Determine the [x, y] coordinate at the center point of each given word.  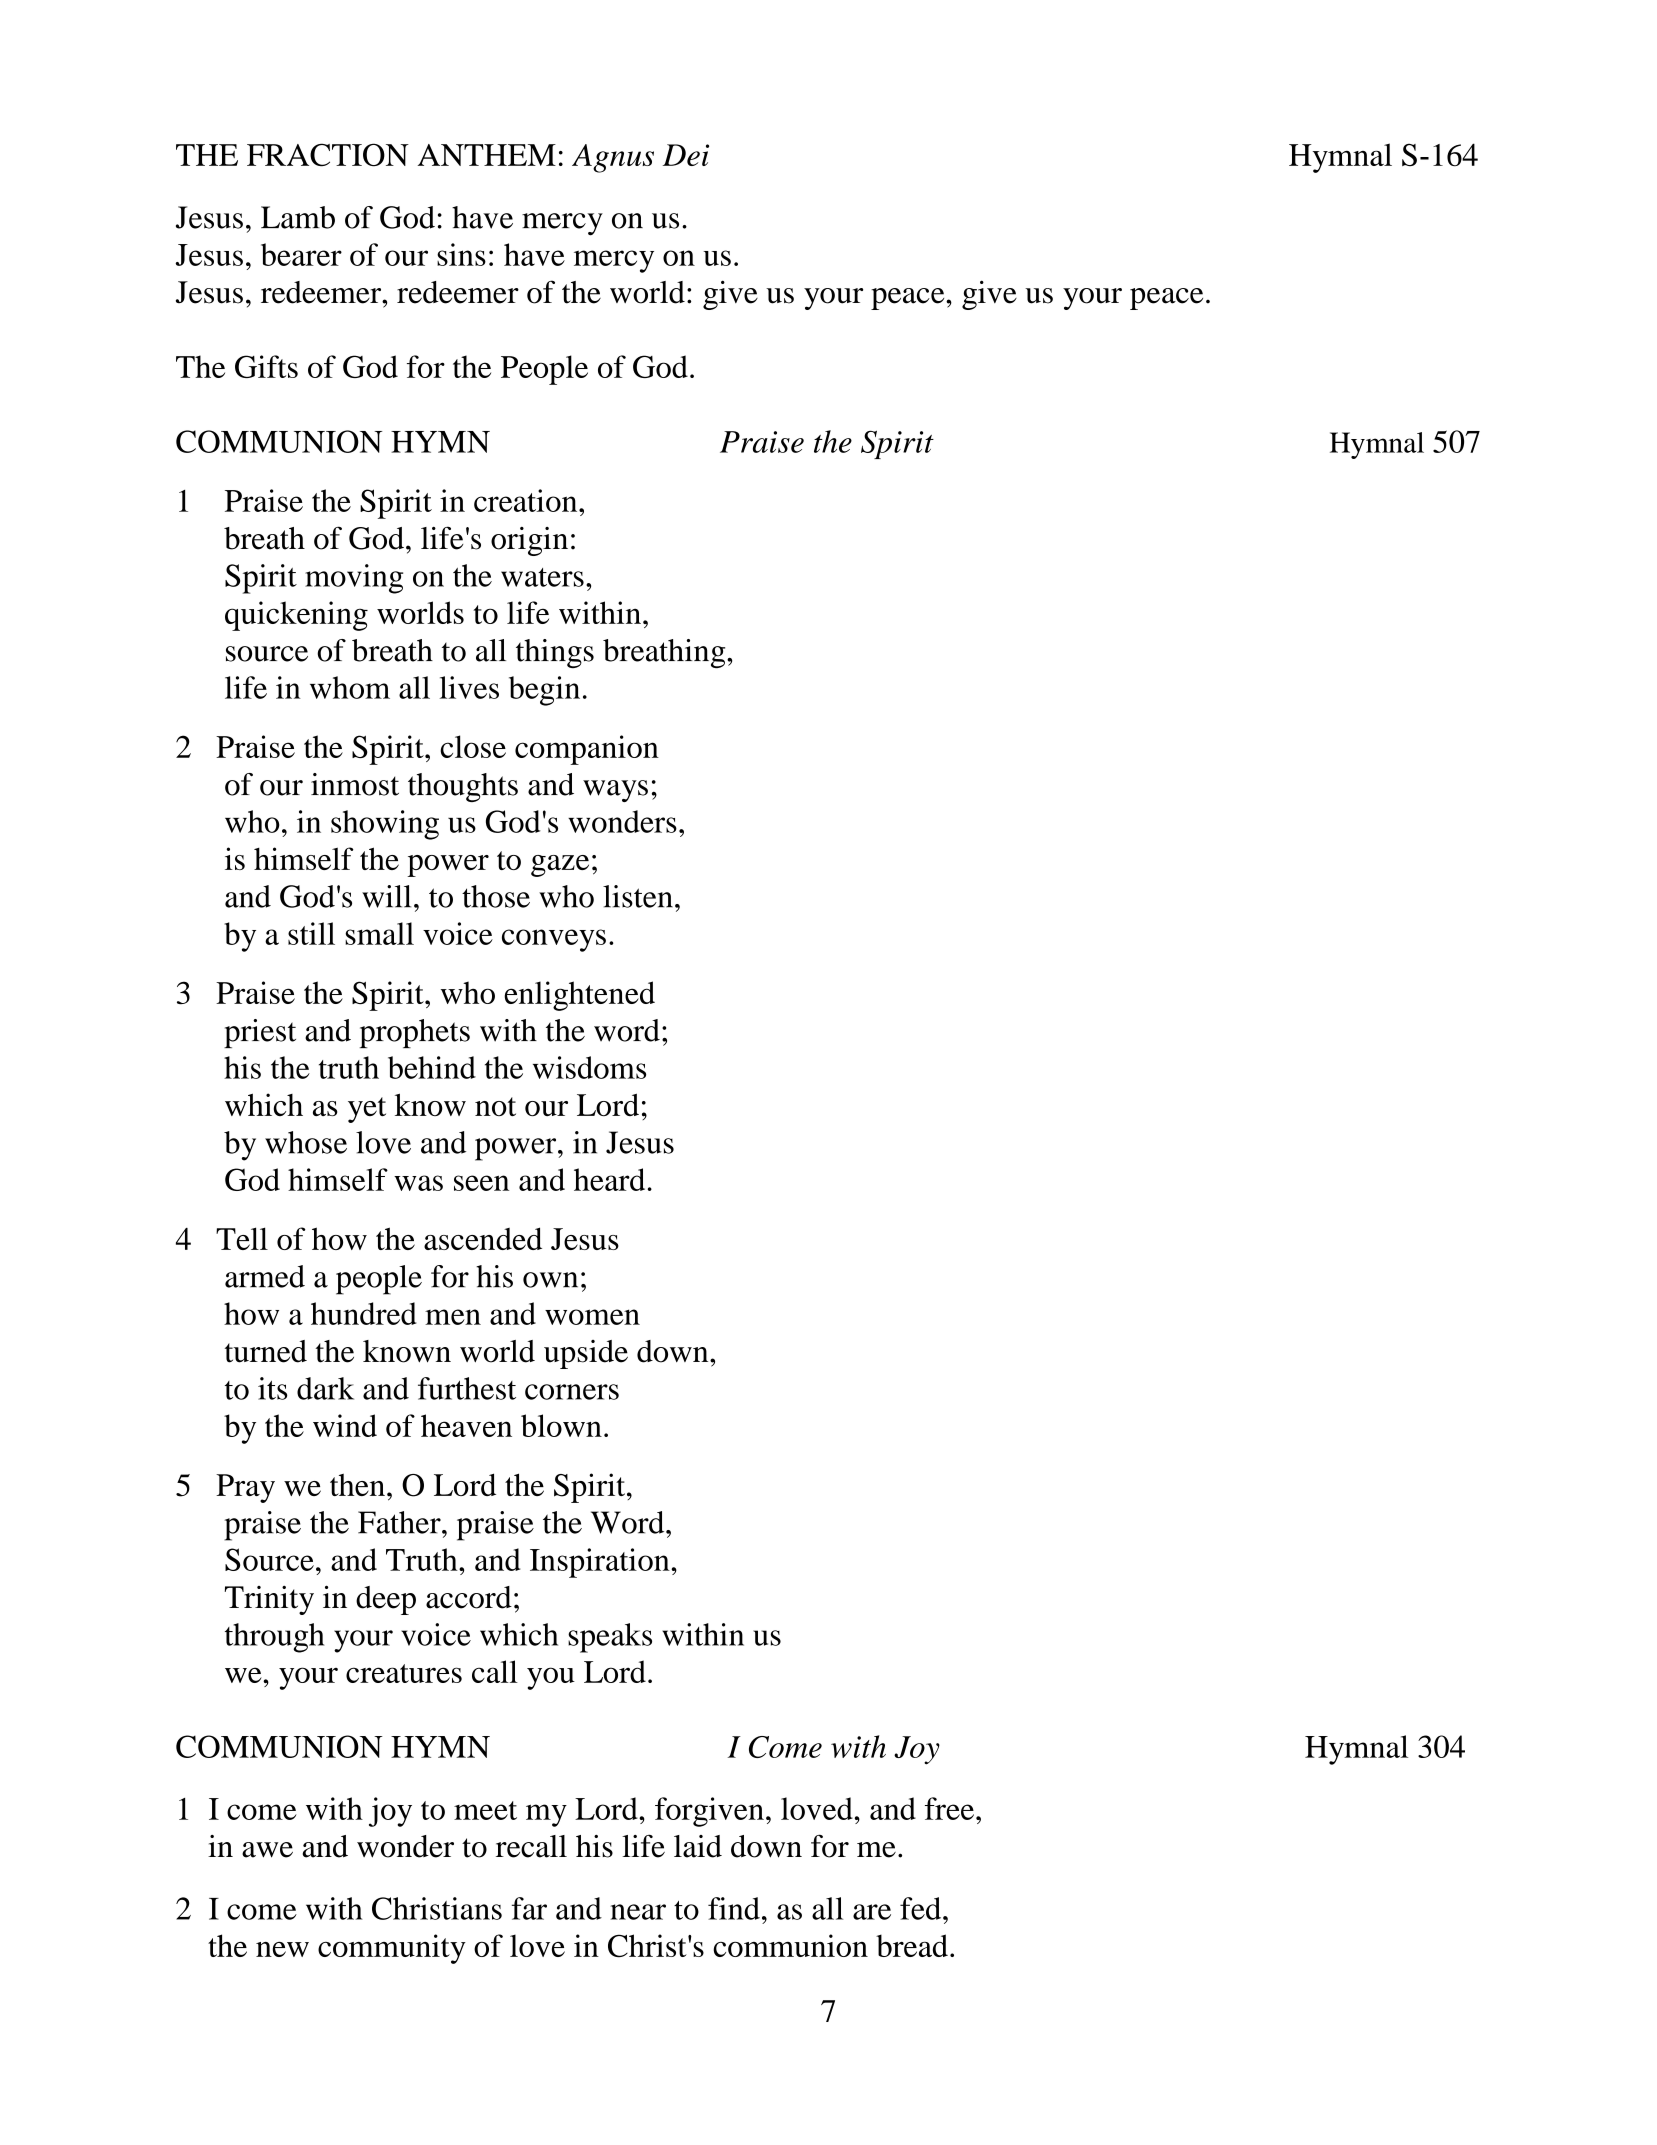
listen [638, 896]
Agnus [613, 158]
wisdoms [589, 1067]
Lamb [298, 217]
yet [367, 1110]
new [282, 1949]
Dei [686, 155]
